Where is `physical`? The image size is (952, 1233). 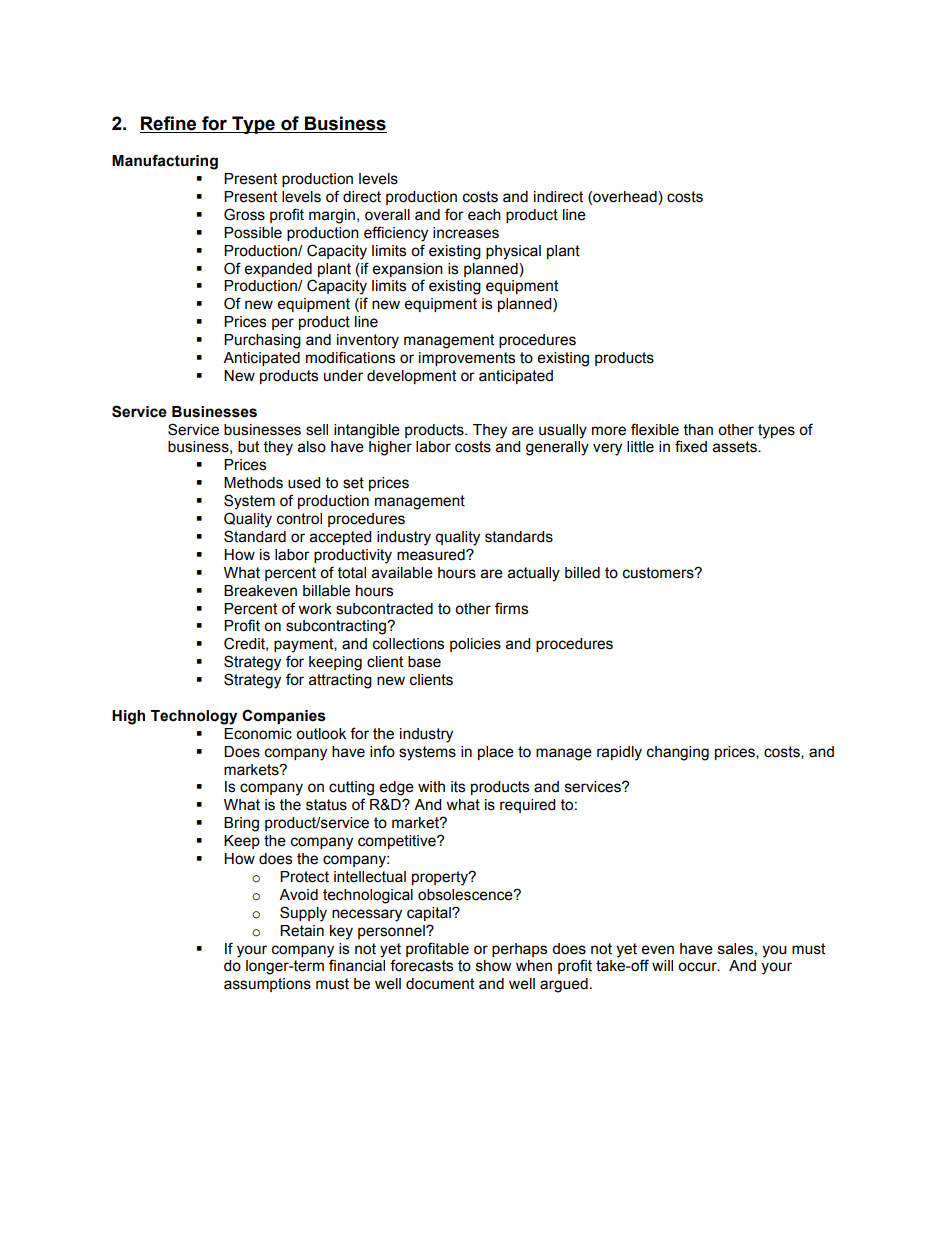
physical is located at coordinates (513, 252).
